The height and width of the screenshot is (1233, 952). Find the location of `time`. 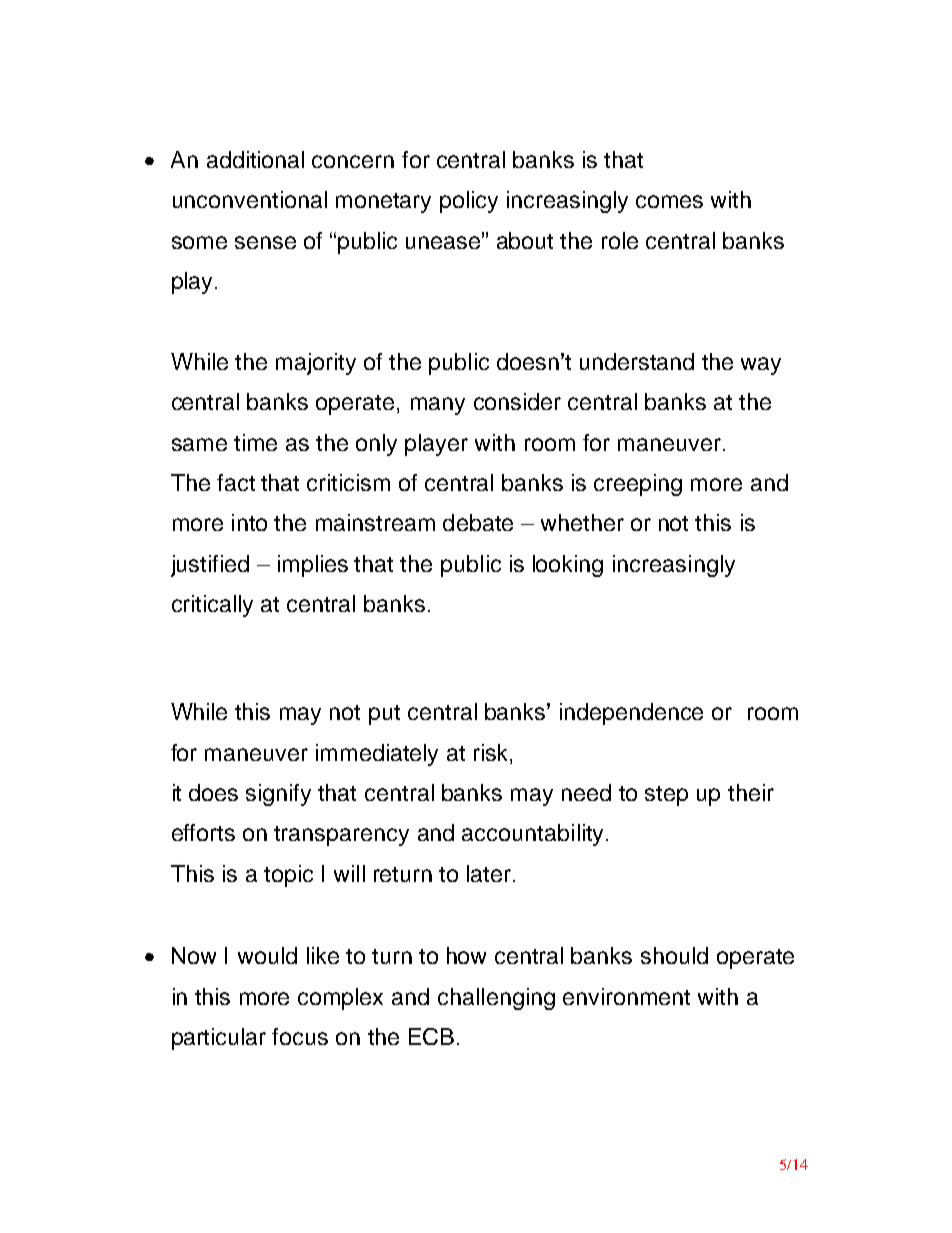

time is located at coordinates (255, 442).
